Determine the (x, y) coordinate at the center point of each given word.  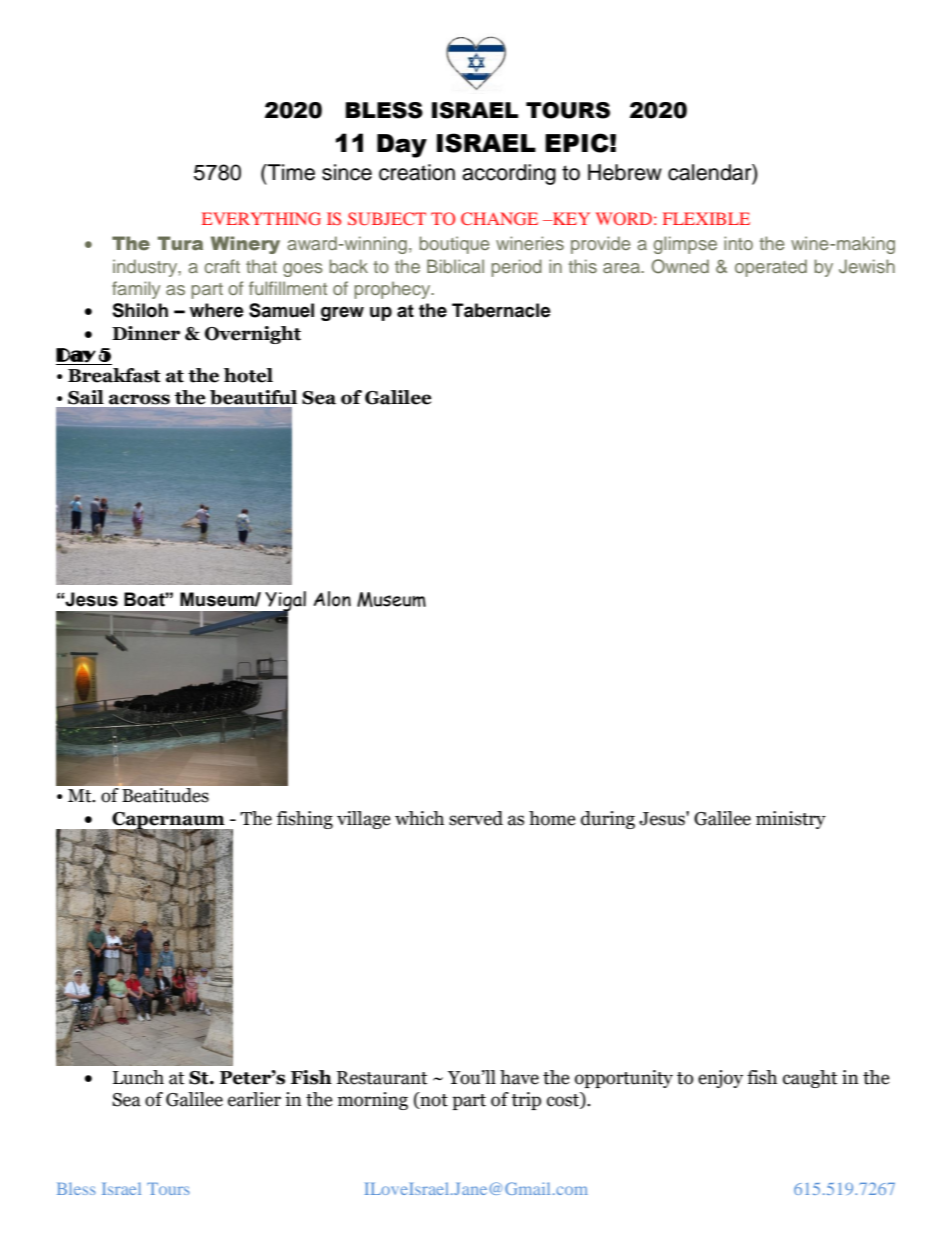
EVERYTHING (261, 218)
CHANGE (499, 218)
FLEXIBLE (706, 218)
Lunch (138, 1077)
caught (810, 1079)
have (519, 1077)
